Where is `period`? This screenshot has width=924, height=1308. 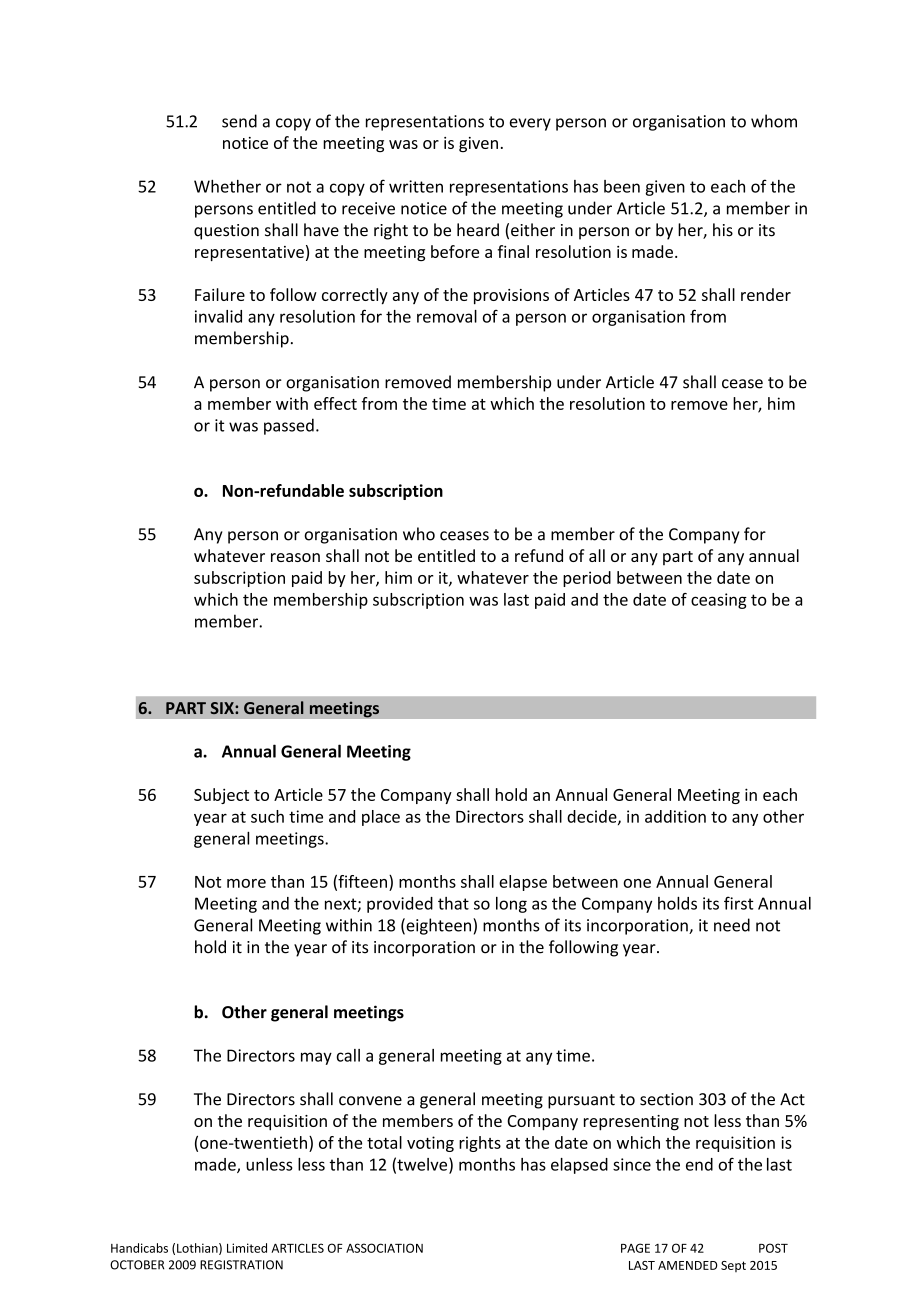
period is located at coordinates (587, 579).
